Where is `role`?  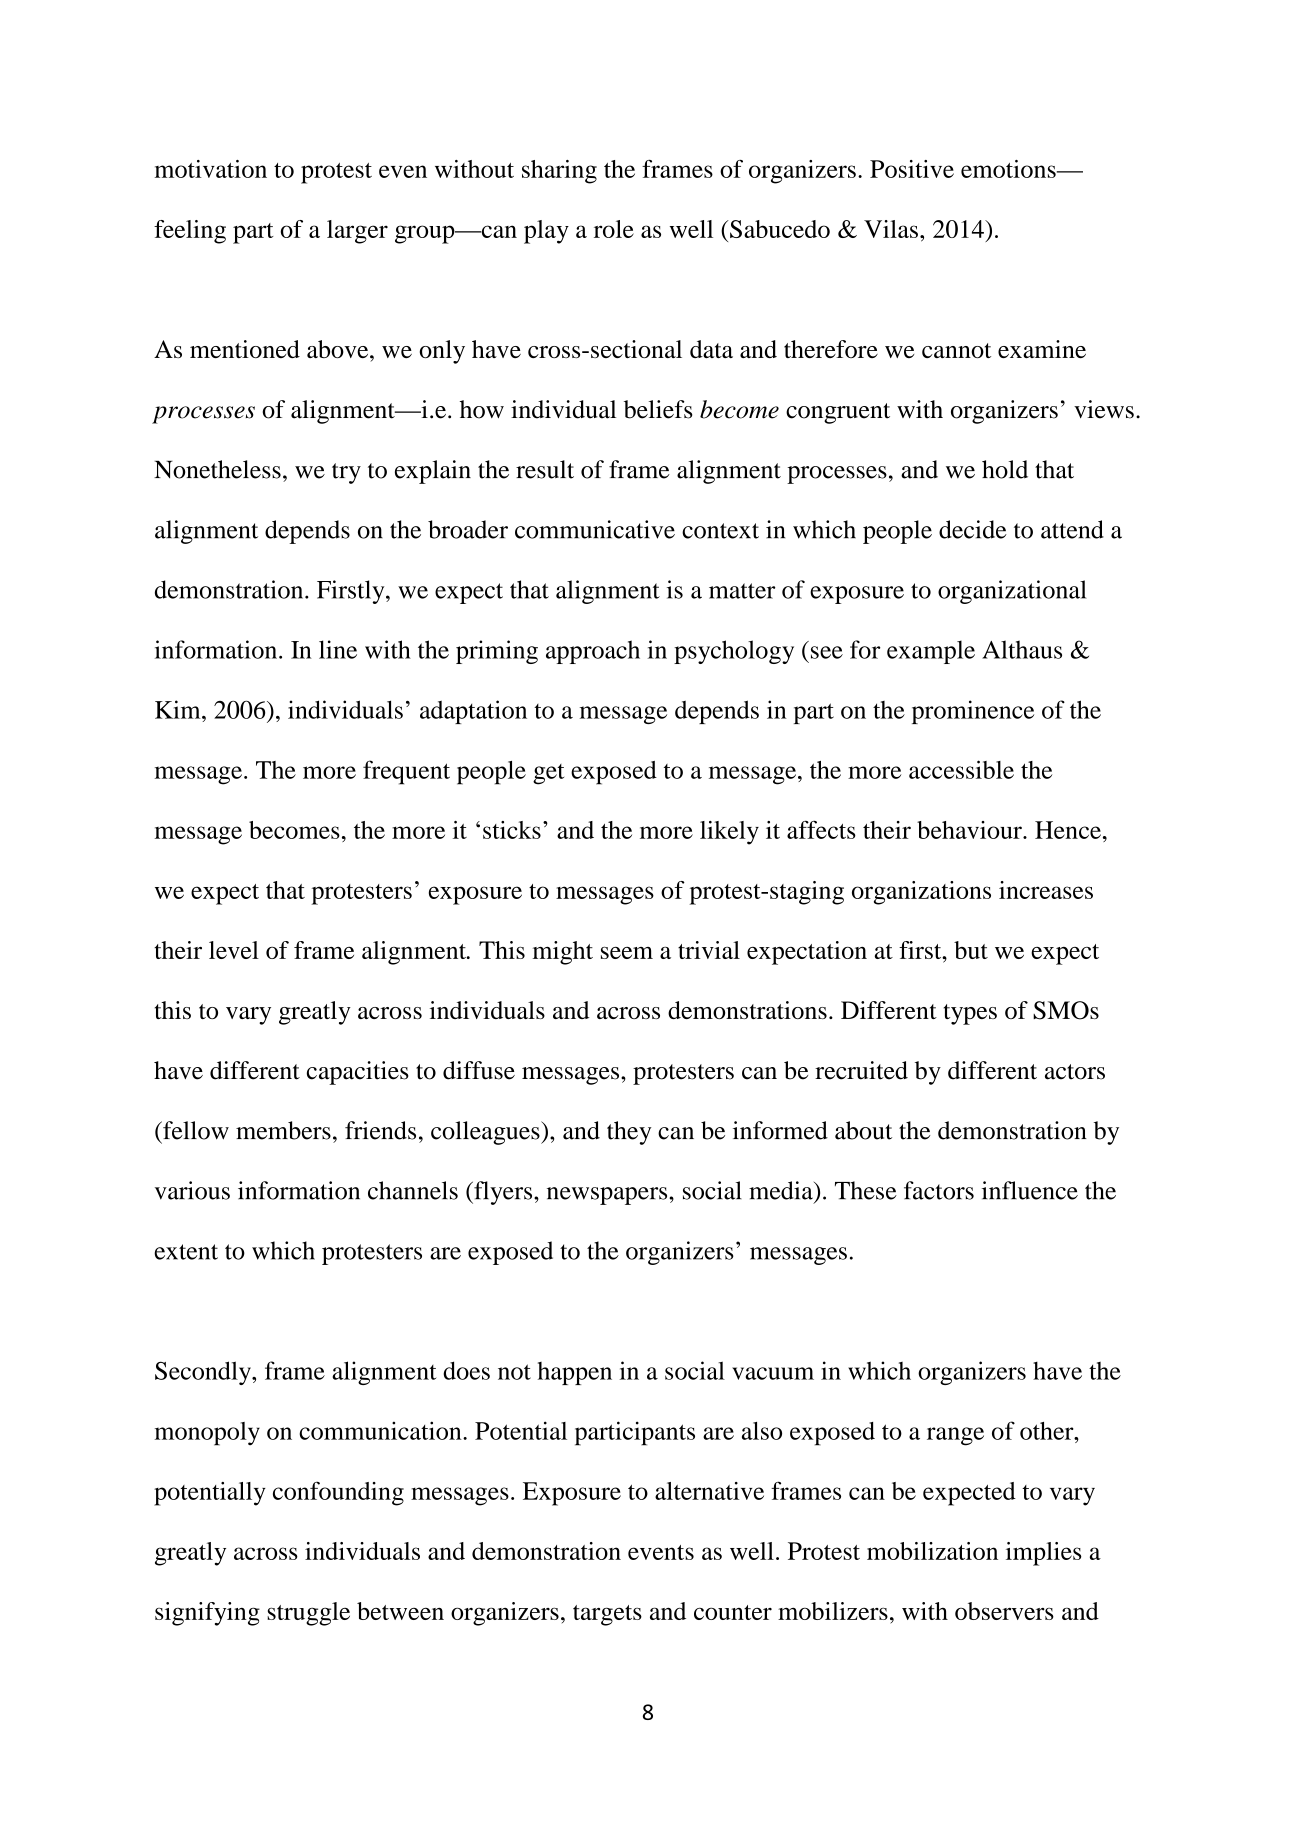
role is located at coordinates (614, 229).
